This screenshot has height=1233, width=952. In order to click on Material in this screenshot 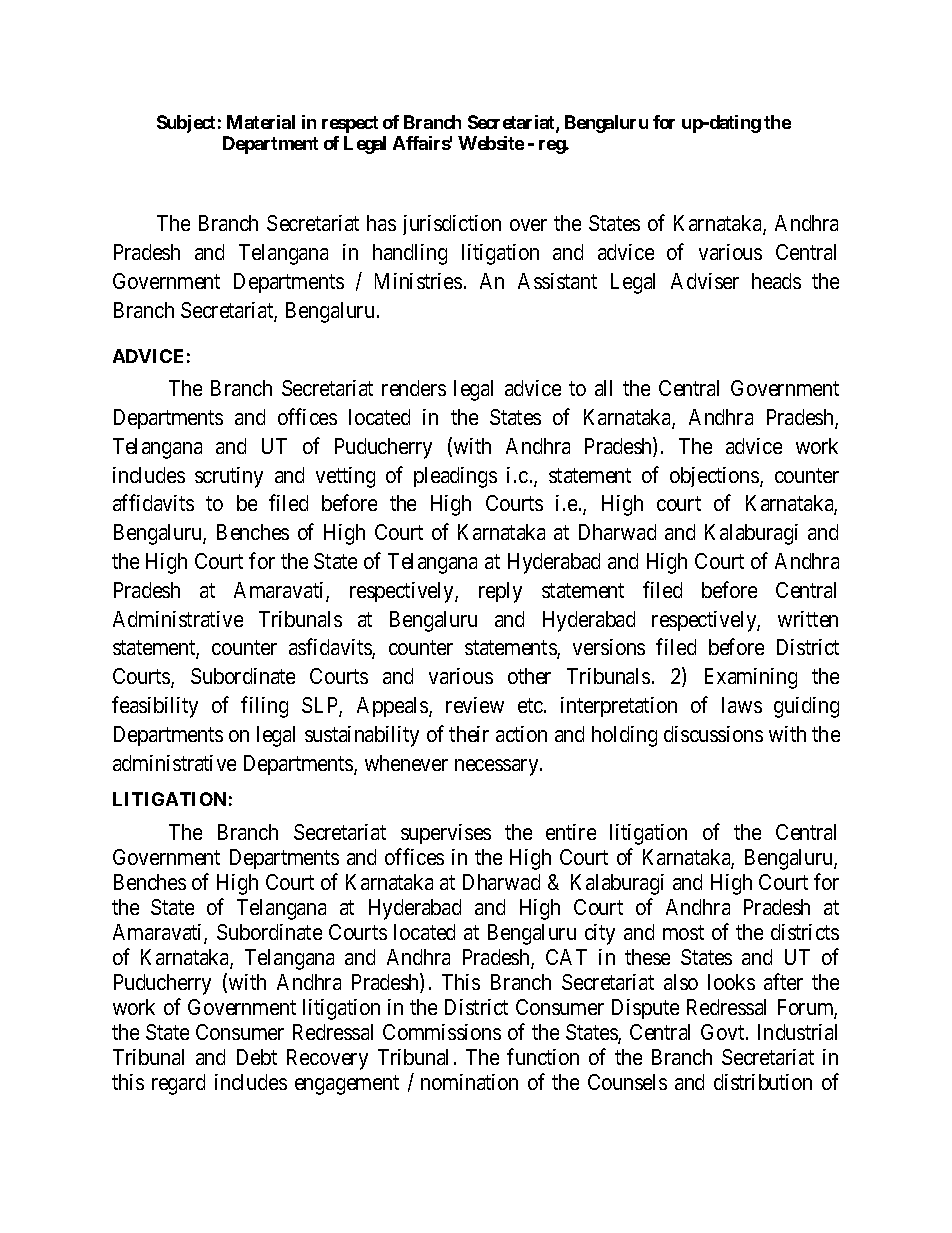, I will do `click(261, 122)`.
